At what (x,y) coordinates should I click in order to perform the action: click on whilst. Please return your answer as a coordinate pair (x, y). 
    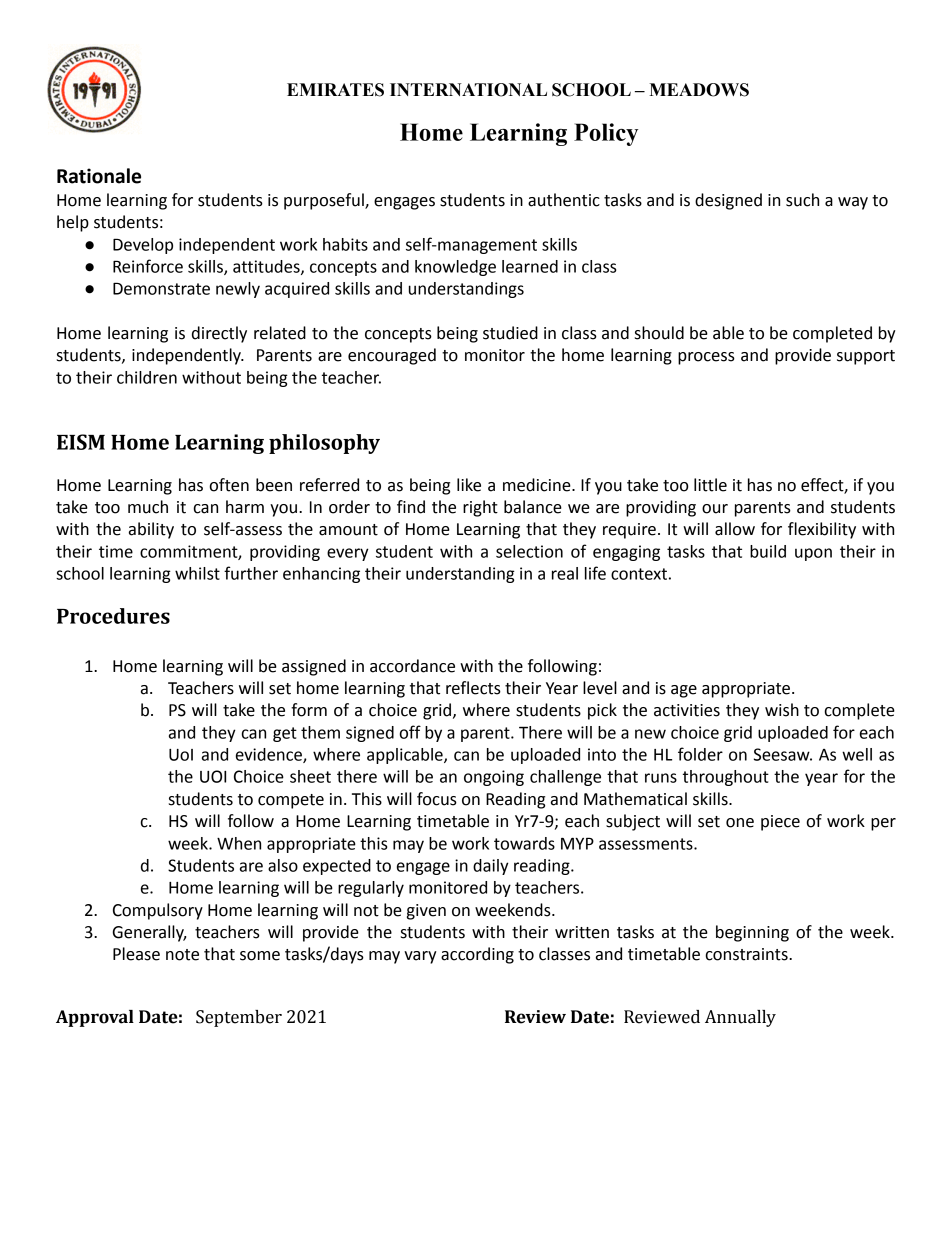
    Looking at the image, I should click on (197, 573).
